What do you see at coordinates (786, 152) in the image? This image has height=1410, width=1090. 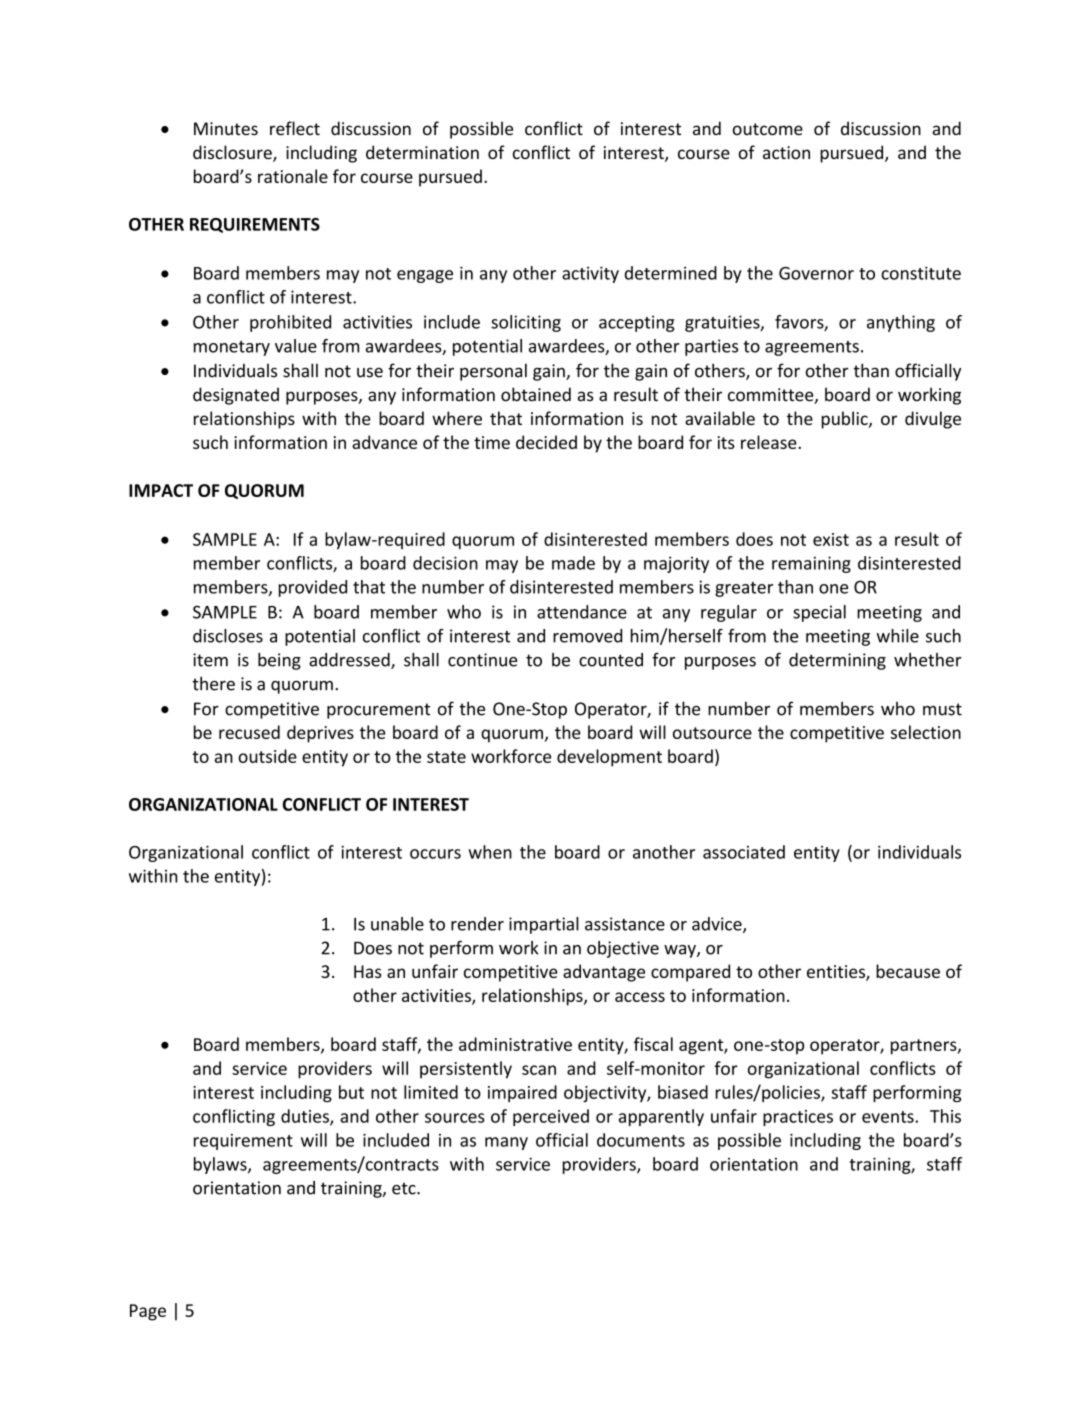 I see `action` at bounding box center [786, 152].
